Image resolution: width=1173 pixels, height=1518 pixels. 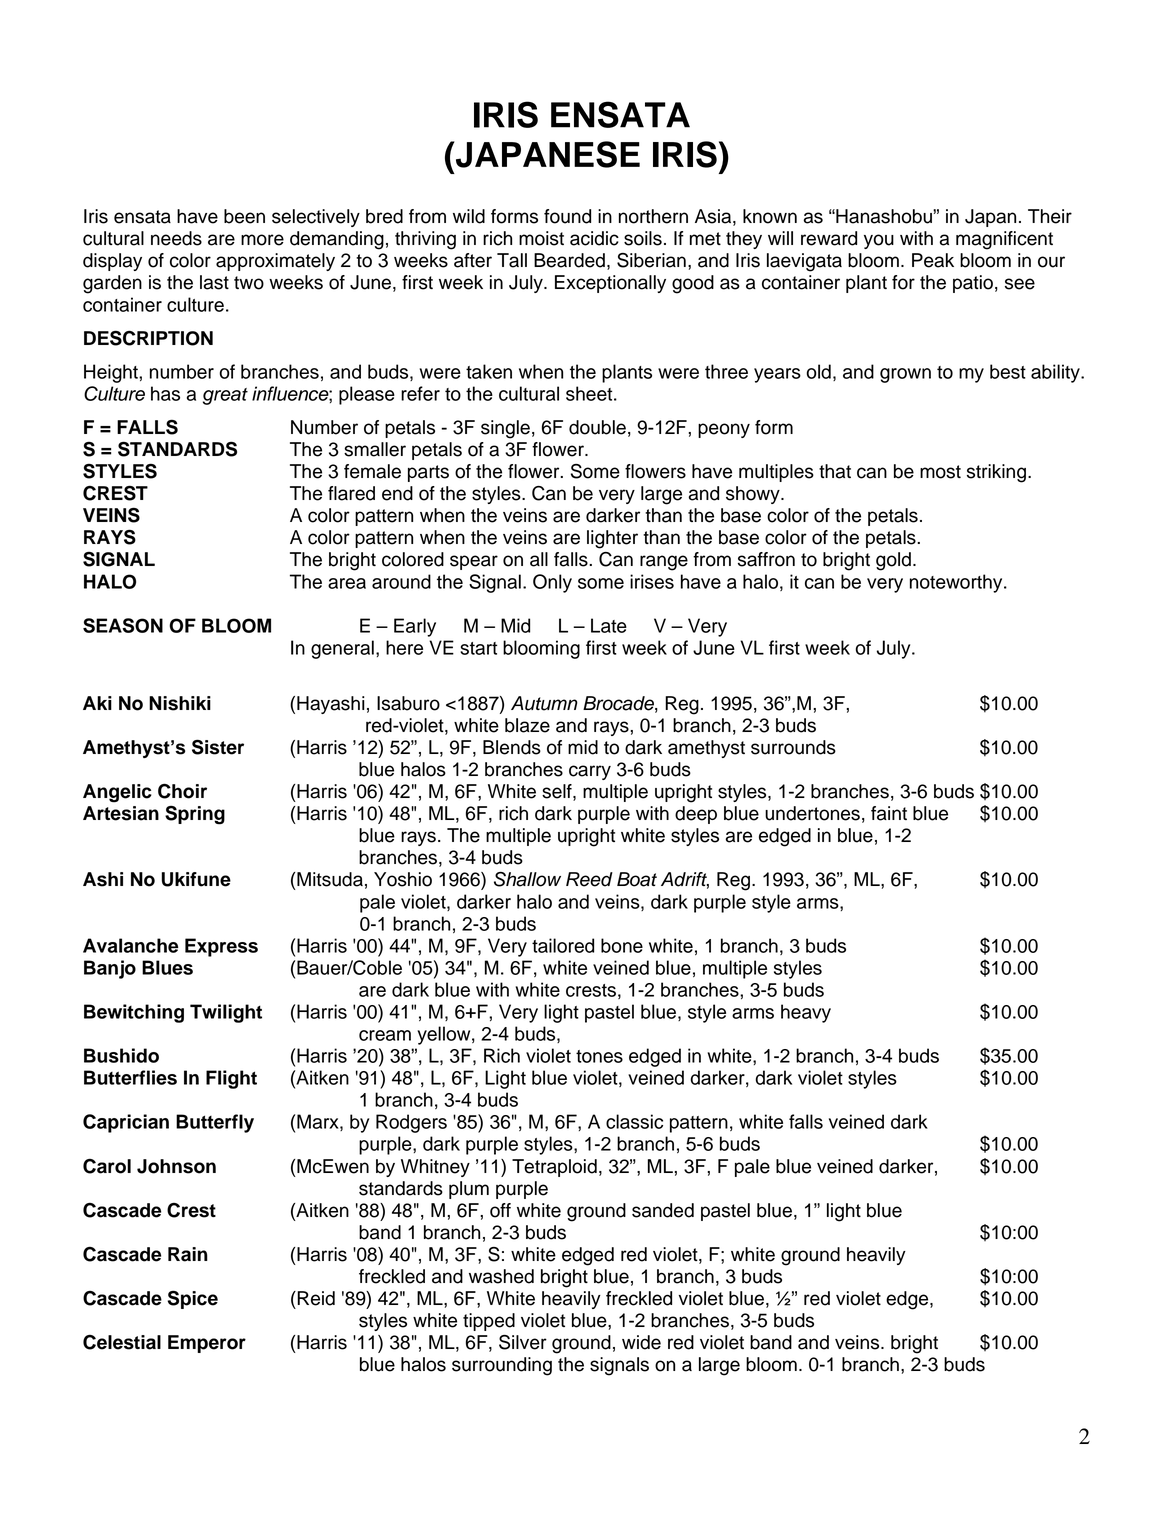 I want to click on Peak, so click(x=933, y=260).
